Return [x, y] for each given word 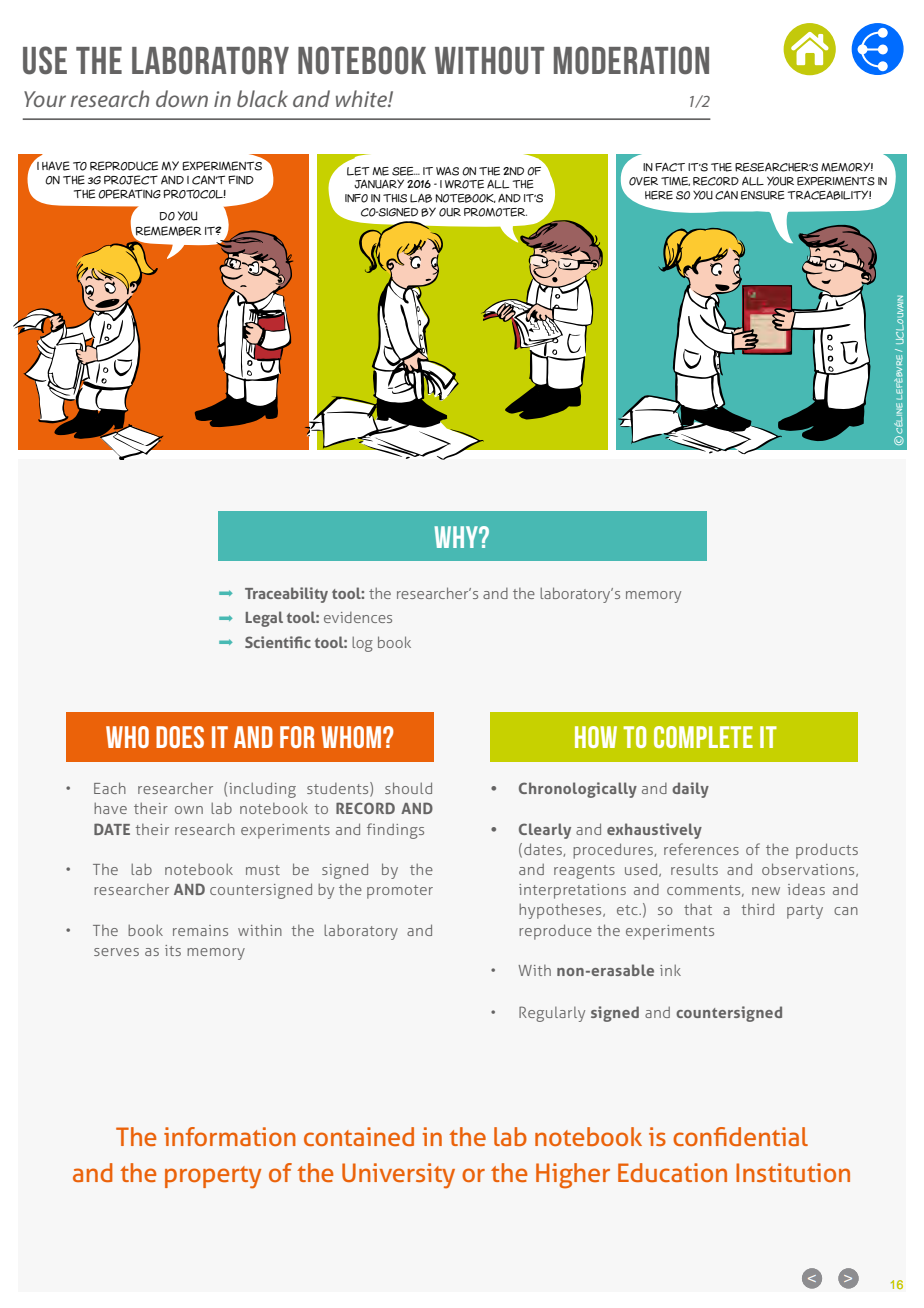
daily [690, 790]
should [408, 788]
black [262, 98]
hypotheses [561, 911]
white [362, 98]
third [758, 909]
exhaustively [654, 831]
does [180, 737]
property [213, 1177]
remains [200, 930]
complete [703, 737]
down [182, 98]
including [262, 790]
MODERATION [631, 60]
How [596, 737]
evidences [358, 617]
